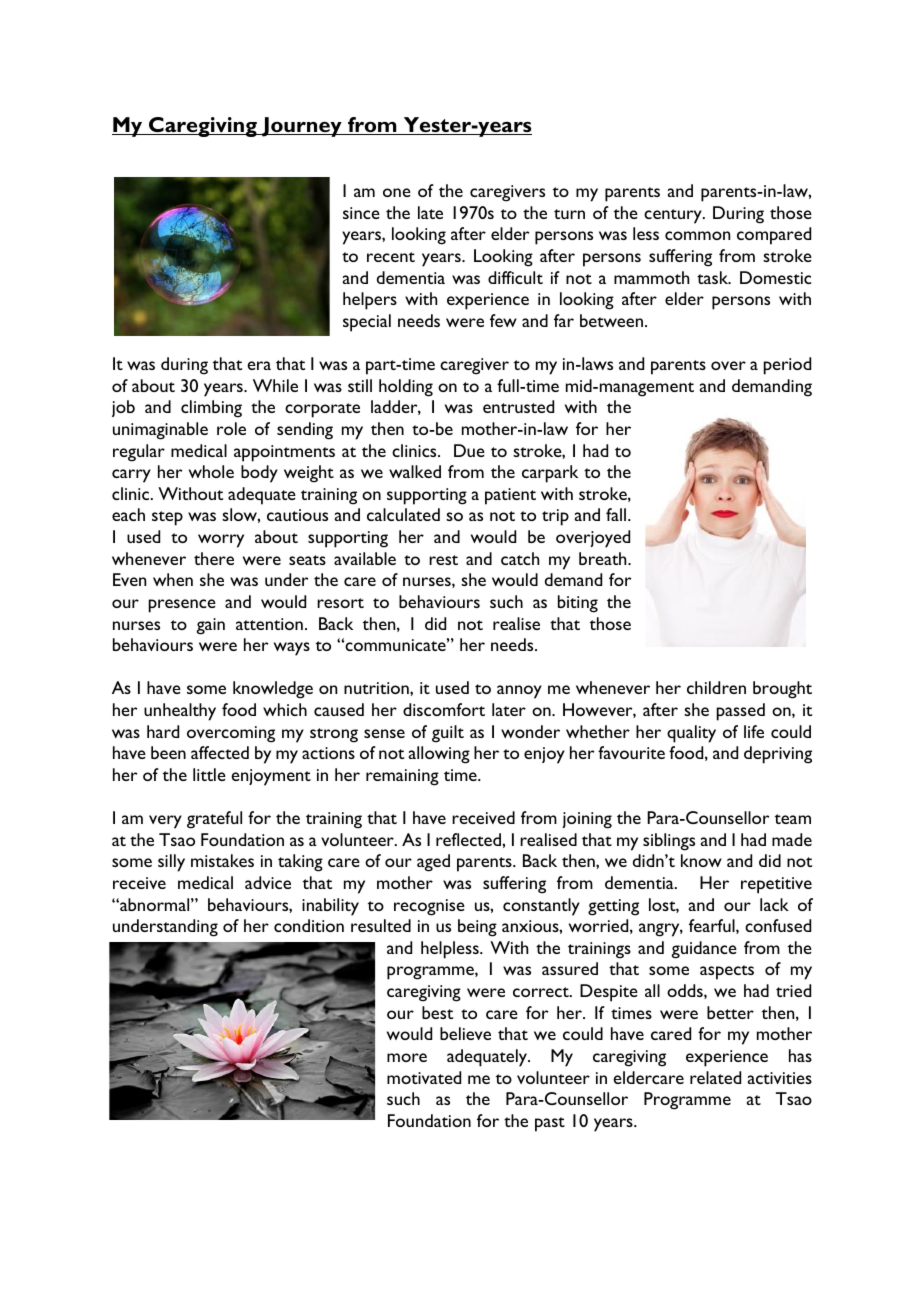  I want to click on children, so click(716, 687).
